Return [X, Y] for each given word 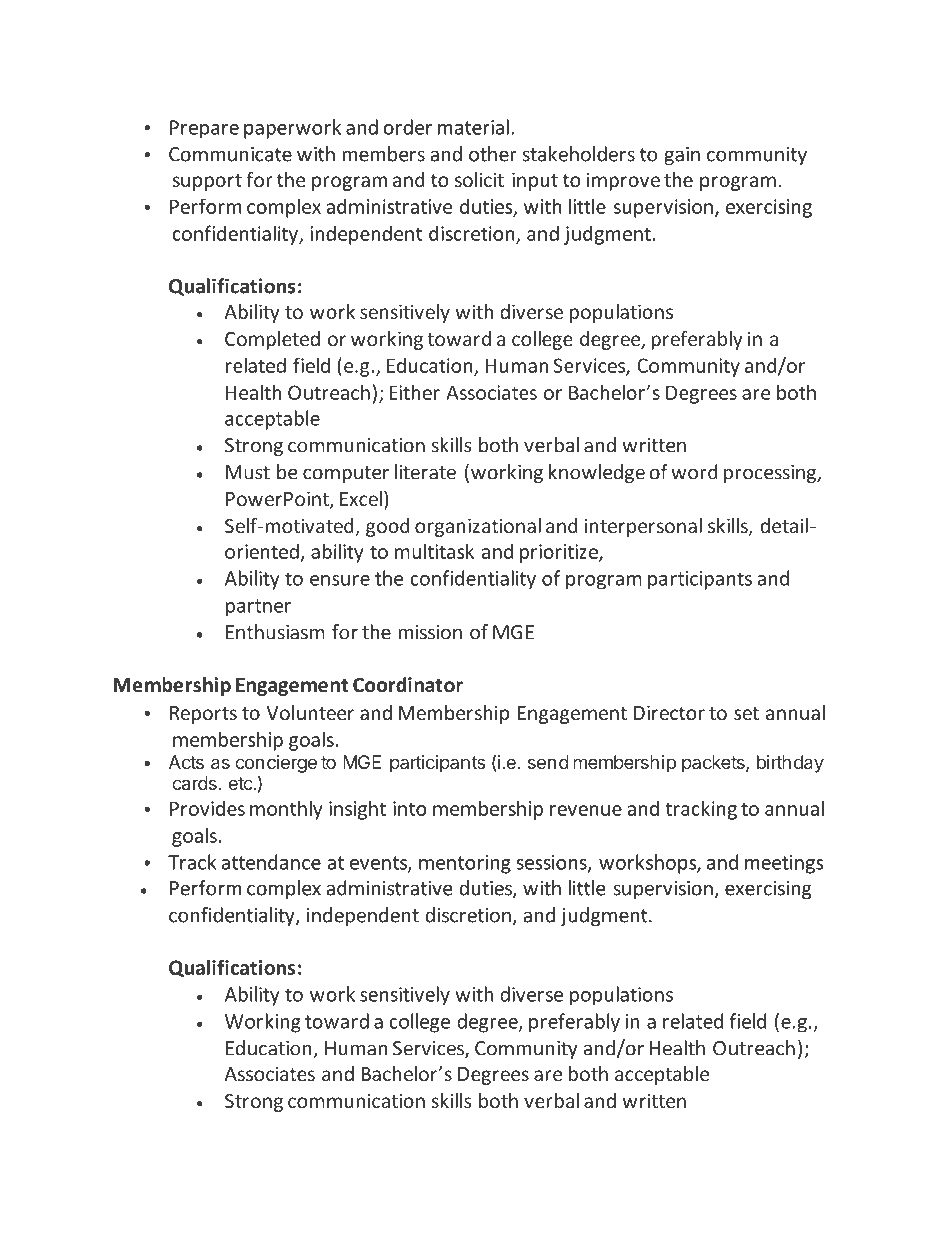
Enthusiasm [275, 632]
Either [414, 392]
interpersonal [643, 527]
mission [430, 632]
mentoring [465, 864]
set [746, 713]
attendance [271, 862]
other [493, 154]
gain [682, 156]
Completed [272, 340]
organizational [478, 527]
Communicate [230, 154]
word [694, 472]
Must [248, 472]
